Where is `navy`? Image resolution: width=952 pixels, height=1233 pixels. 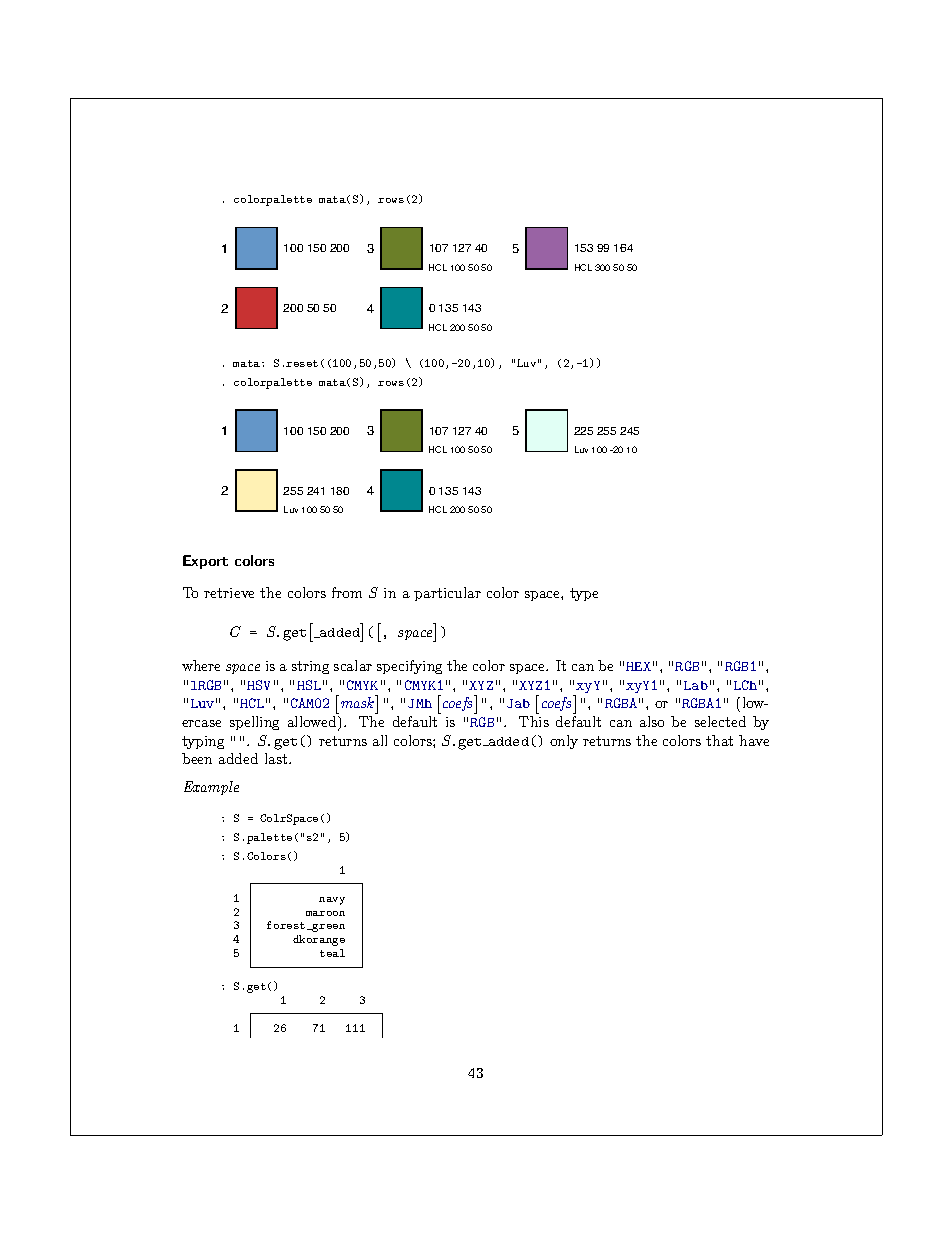
navy is located at coordinates (332, 901).
